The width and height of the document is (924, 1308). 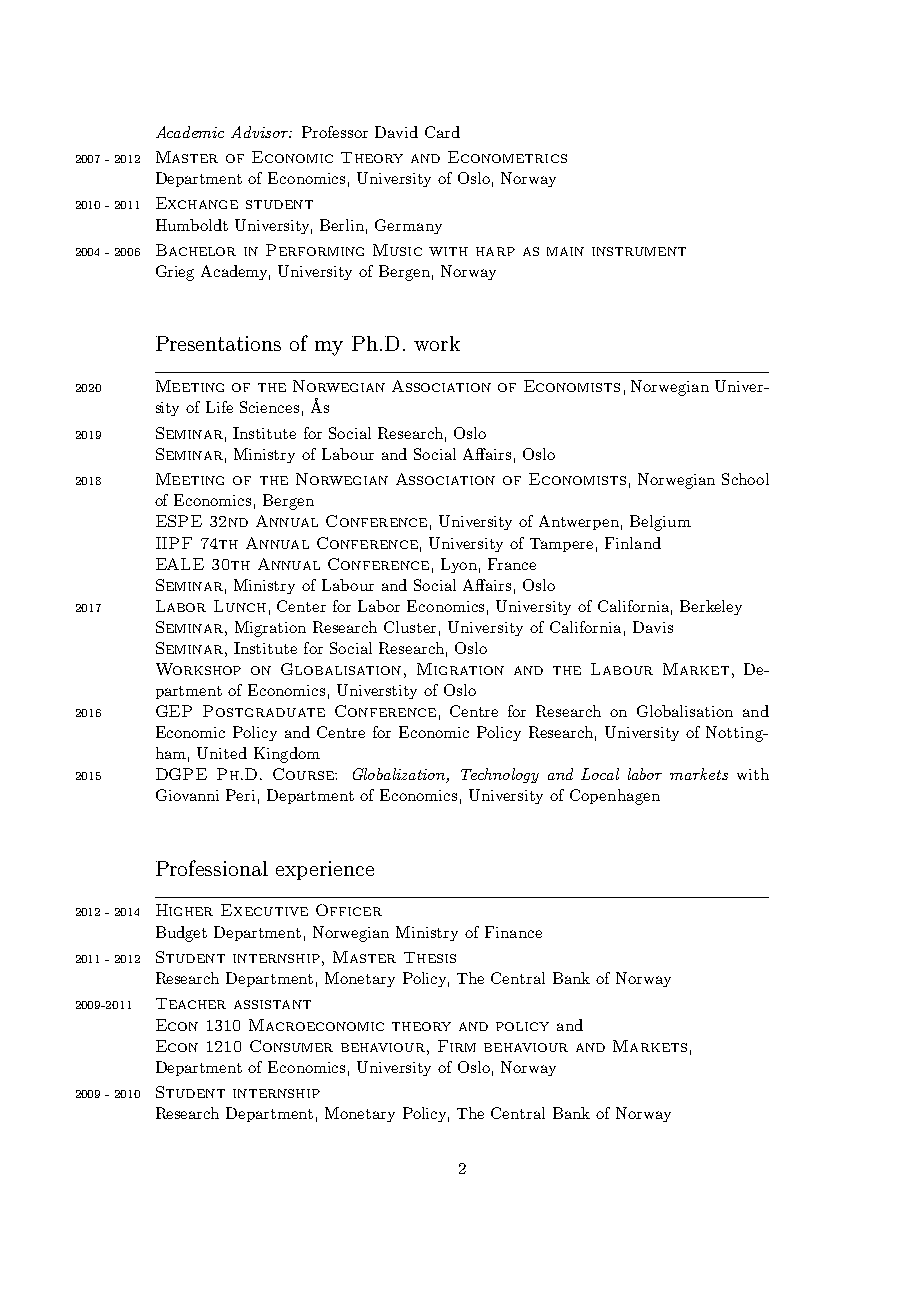 I want to click on Finland, so click(x=633, y=543).
